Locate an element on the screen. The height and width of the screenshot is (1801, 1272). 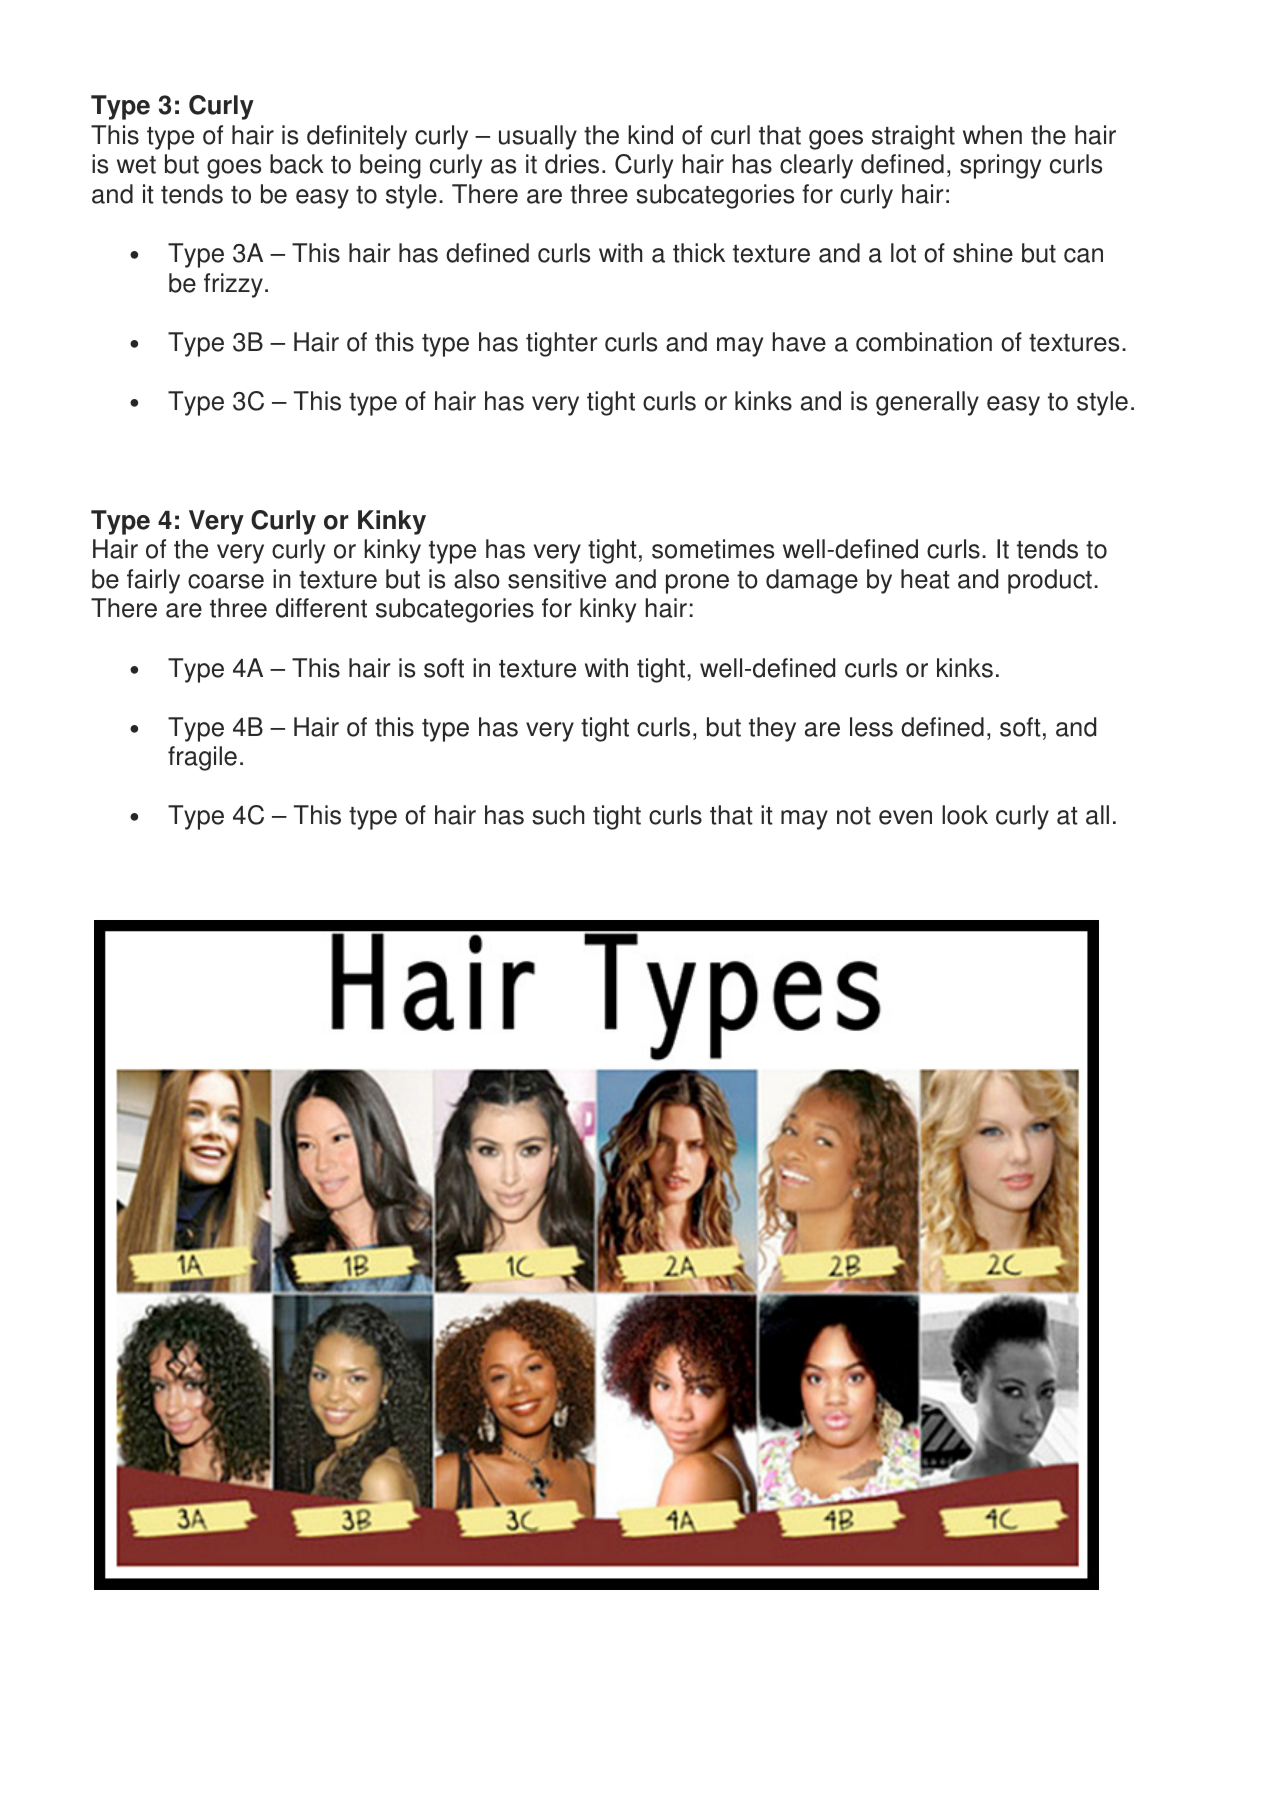
back is located at coordinates (297, 164).
